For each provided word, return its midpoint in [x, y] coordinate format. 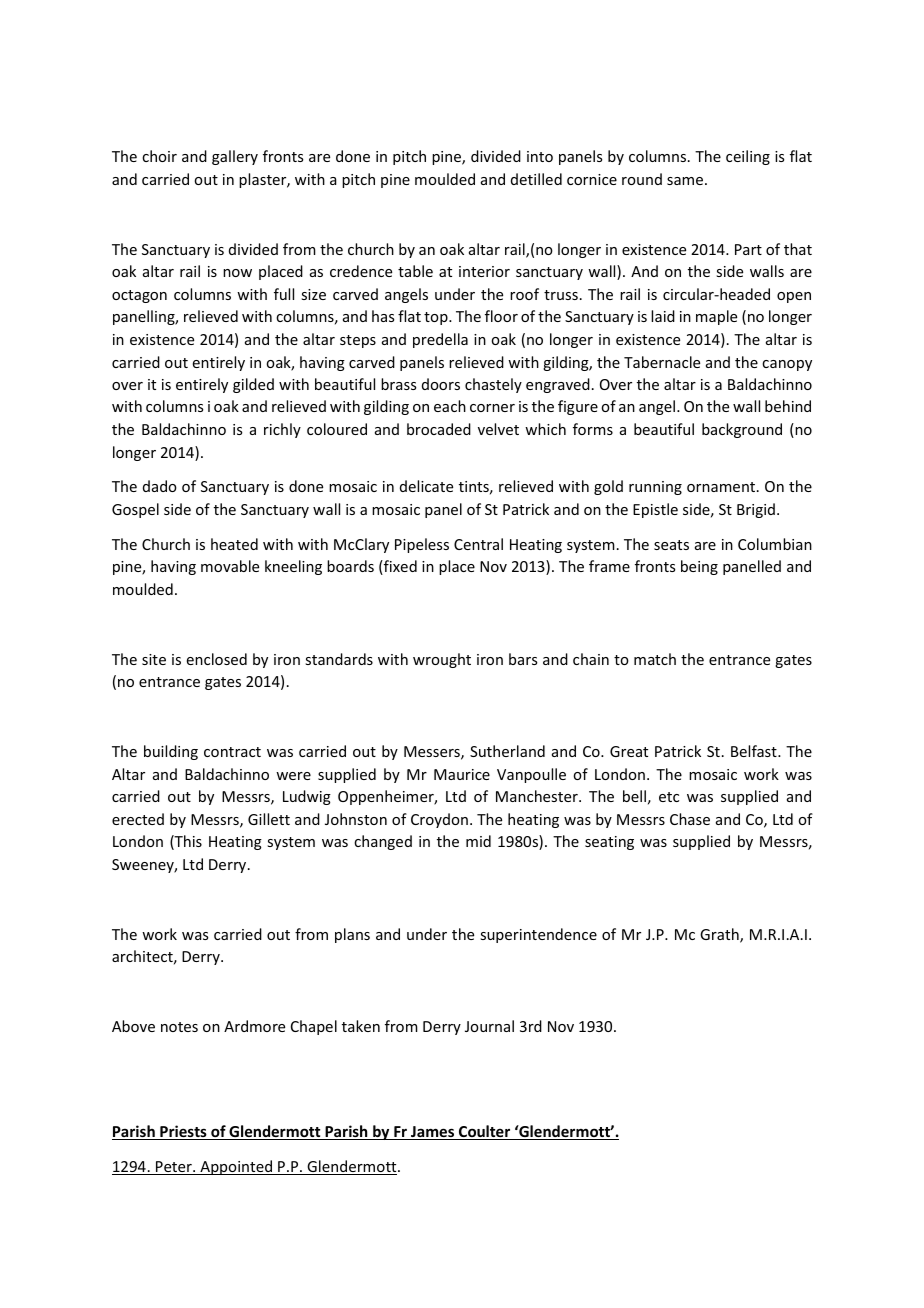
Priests [183, 1132]
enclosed [217, 659]
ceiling [748, 157]
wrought [442, 660]
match [655, 659]
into [540, 156]
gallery [235, 157]
